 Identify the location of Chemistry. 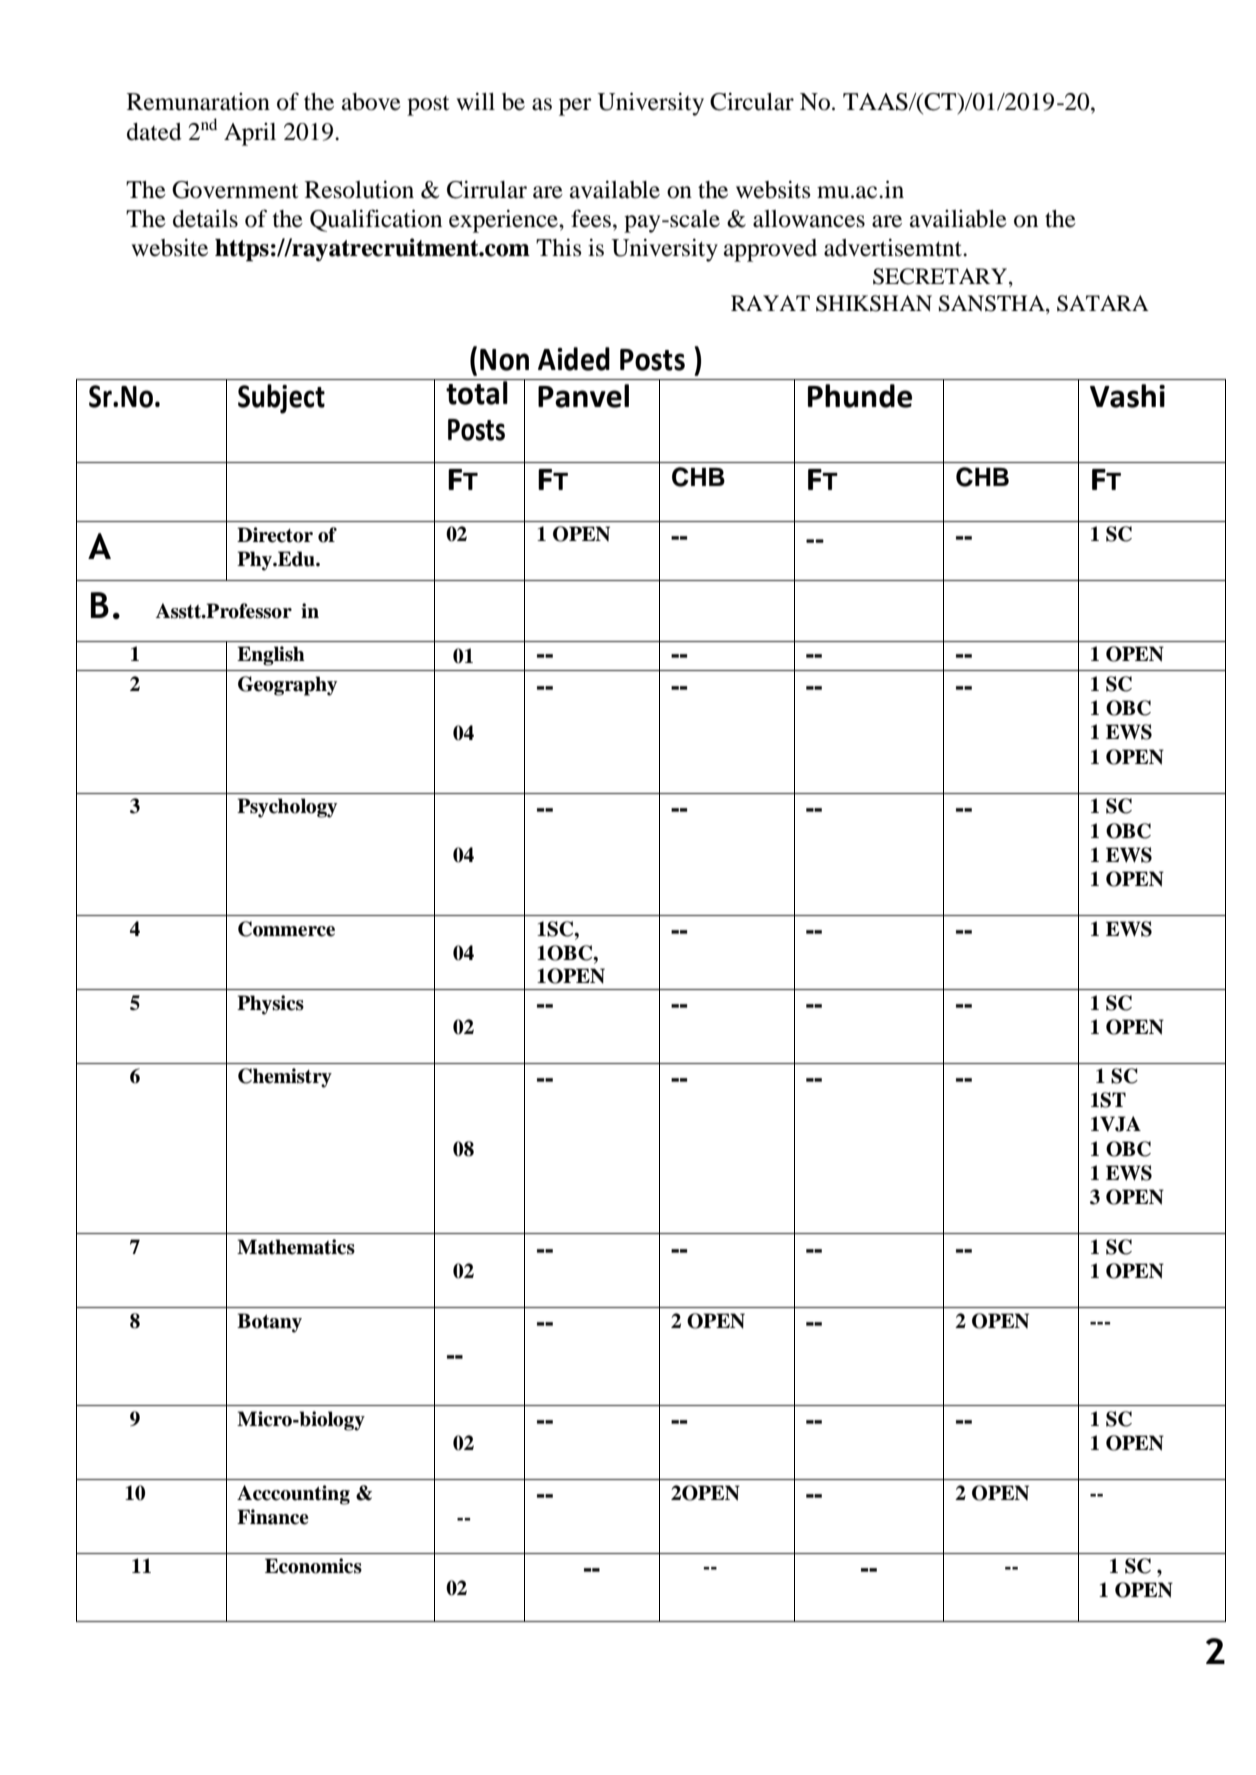
(285, 1078).
